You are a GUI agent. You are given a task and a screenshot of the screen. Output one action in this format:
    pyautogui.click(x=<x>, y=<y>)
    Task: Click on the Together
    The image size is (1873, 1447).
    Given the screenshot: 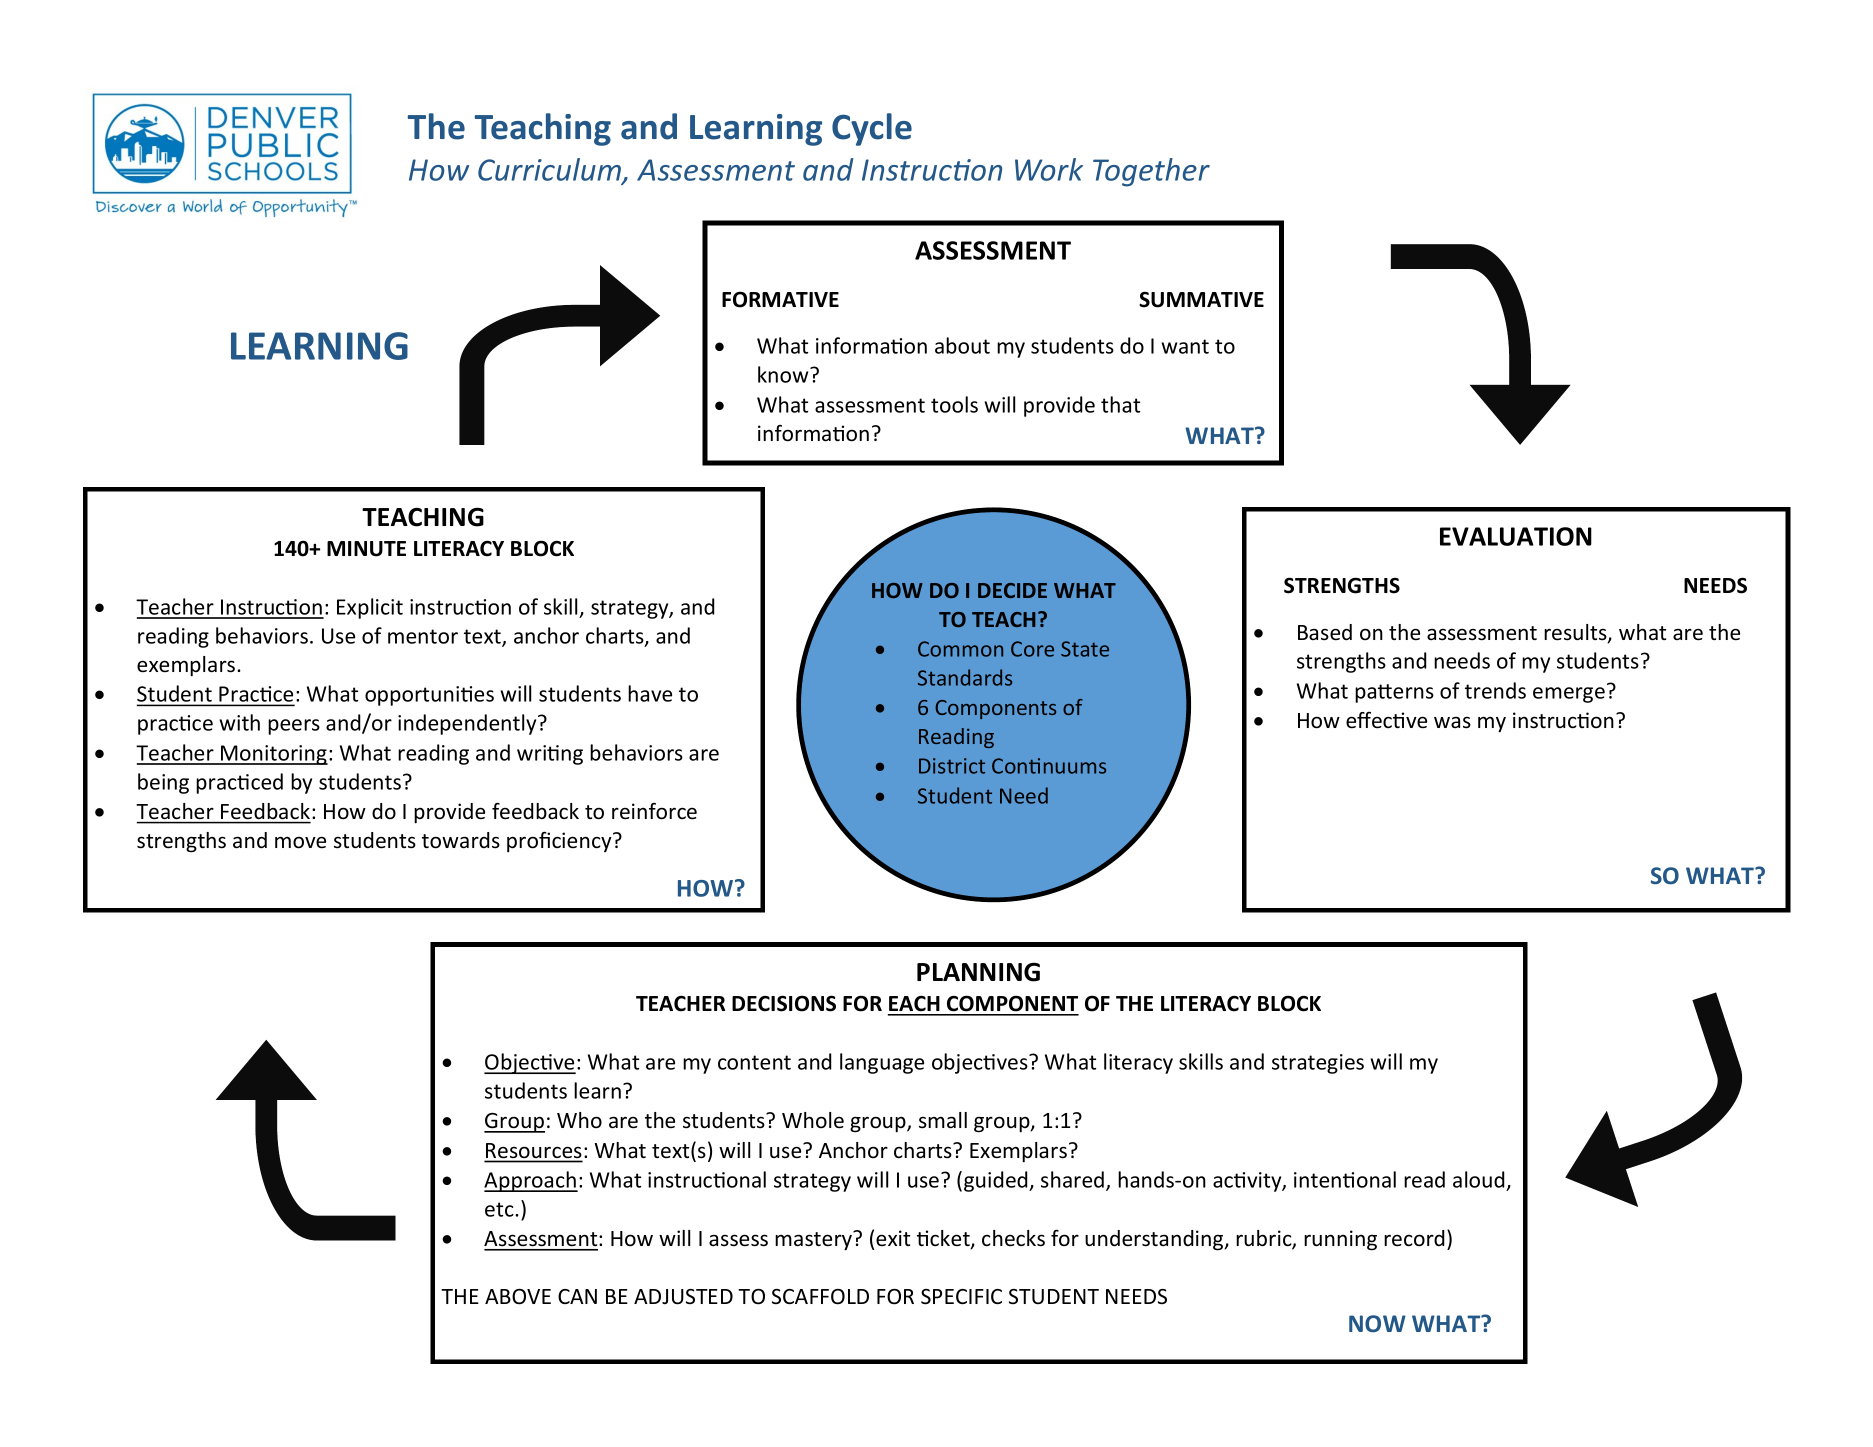 What is the action you would take?
    pyautogui.click(x=1151, y=172)
